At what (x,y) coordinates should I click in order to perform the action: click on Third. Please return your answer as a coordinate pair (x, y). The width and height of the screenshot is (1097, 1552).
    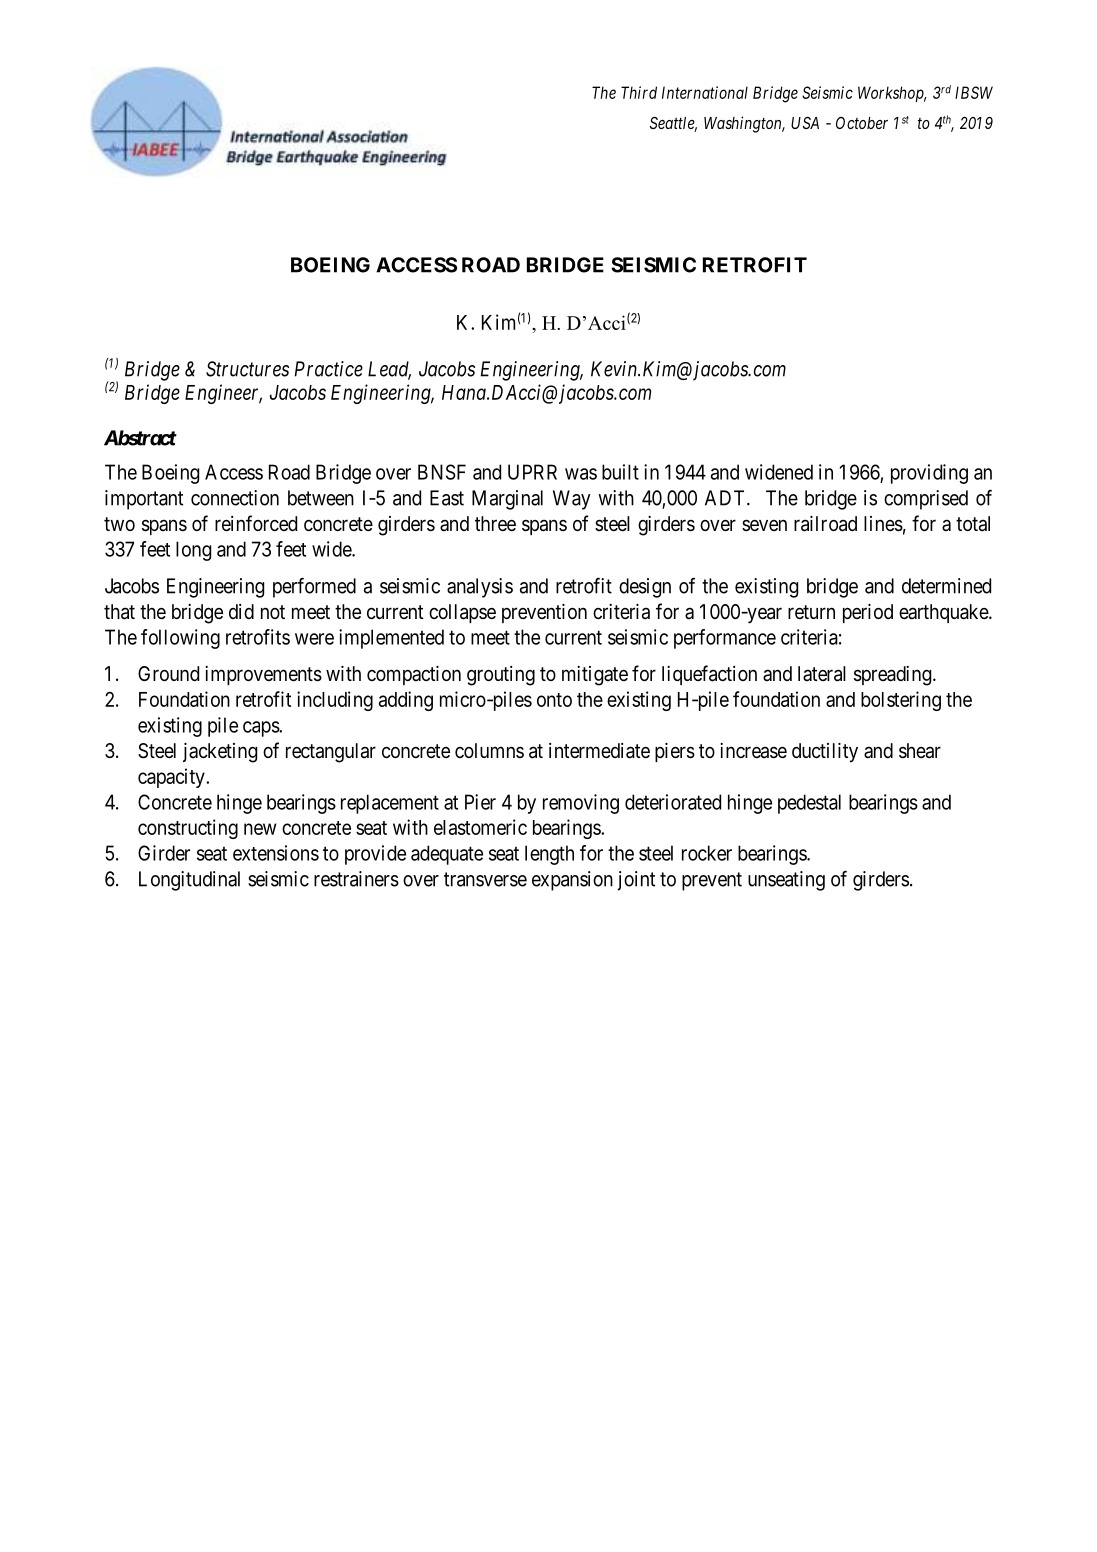
    Looking at the image, I should click on (639, 92).
